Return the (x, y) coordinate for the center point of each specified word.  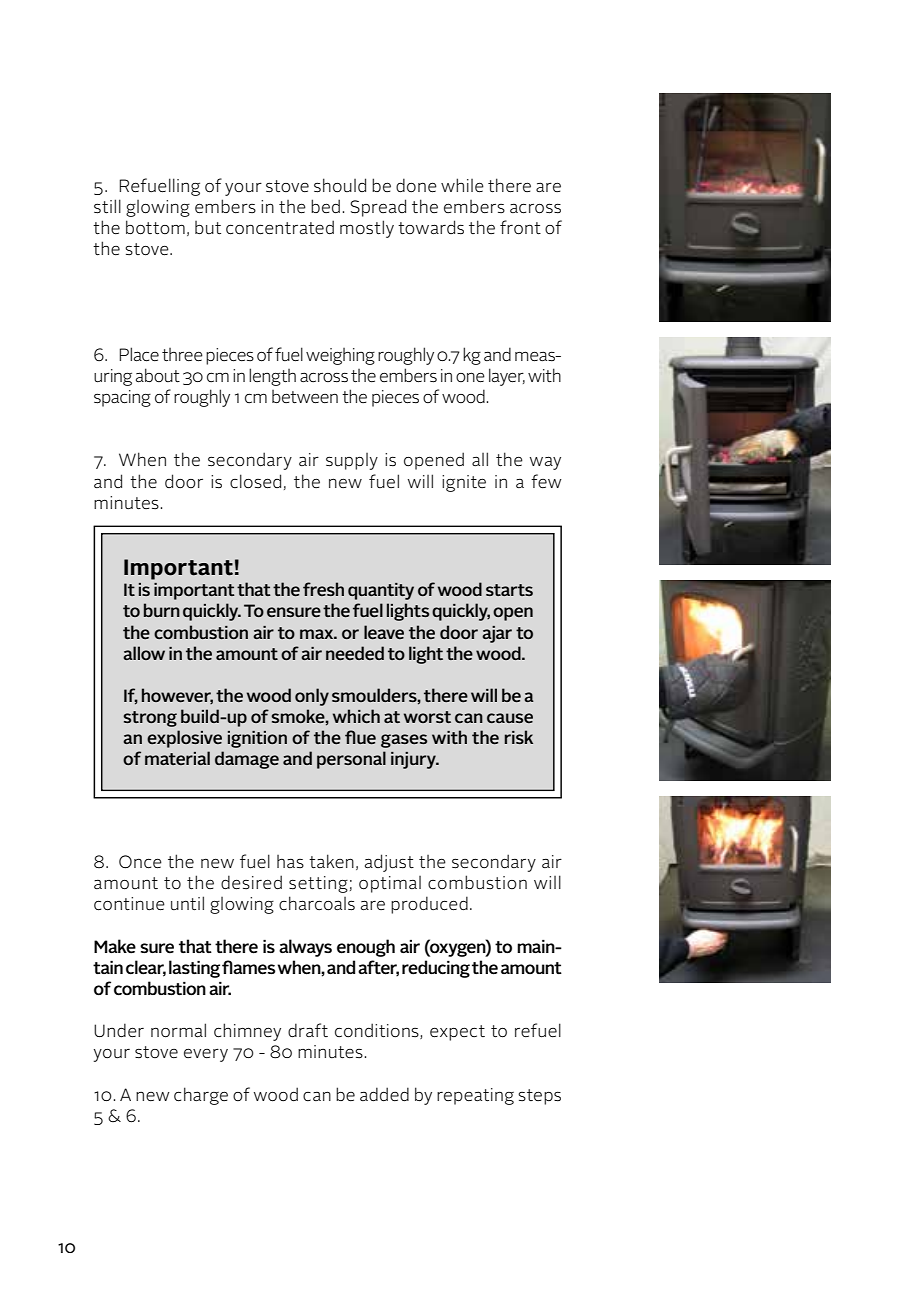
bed (325, 206)
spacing (122, 398)
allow (144, 653)
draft (308, 1030)
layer (507, 377)
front (520, 227)
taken (331, 861)
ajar (497, 634)
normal (178, 1030)
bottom (155, 227)
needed (355, 653)
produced (429, 905)
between (305, 396)
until (187, 903)
